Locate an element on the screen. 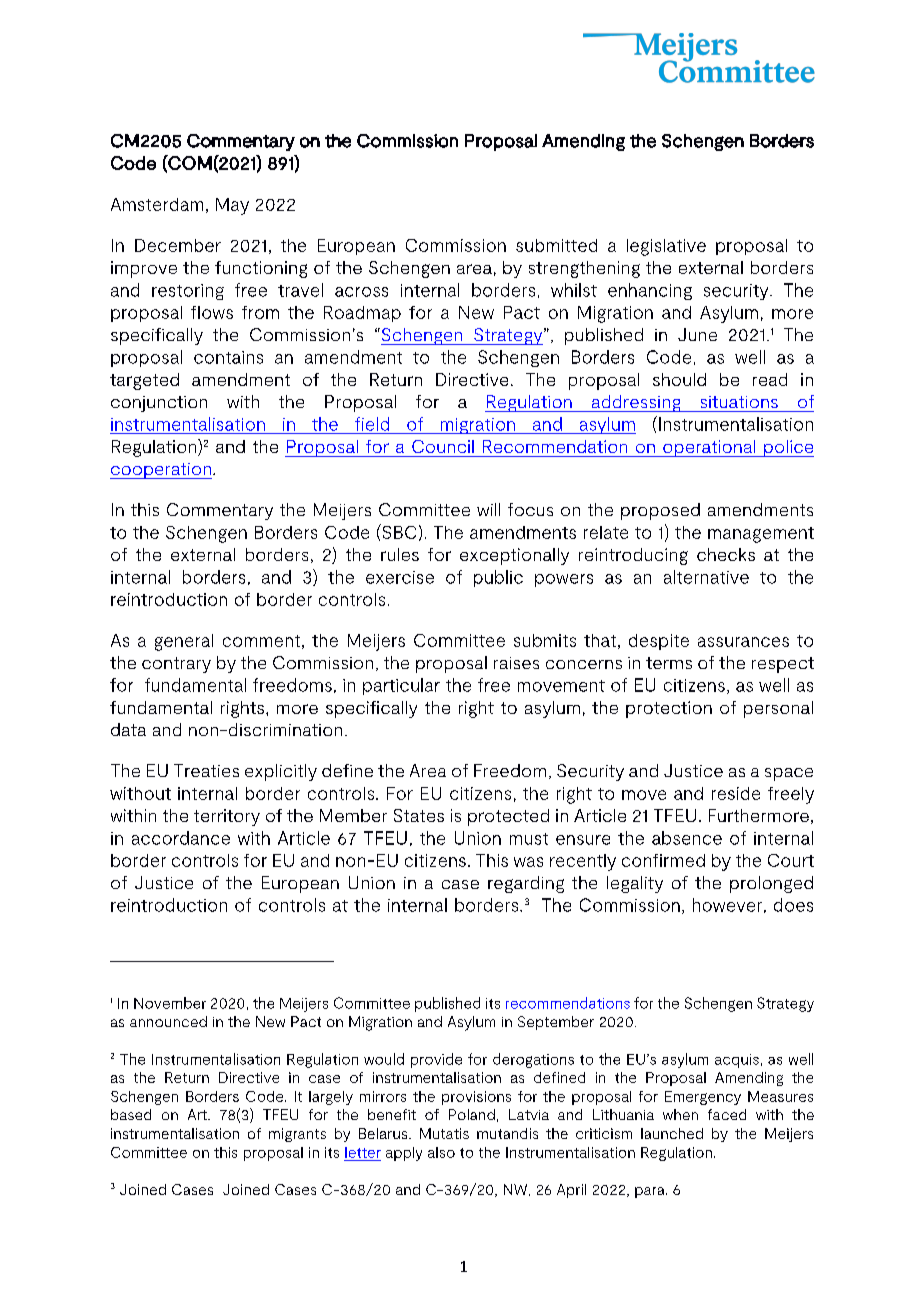 The width and height of the screenshot is (924, 1308). December is located at coordinates (178, 245).
